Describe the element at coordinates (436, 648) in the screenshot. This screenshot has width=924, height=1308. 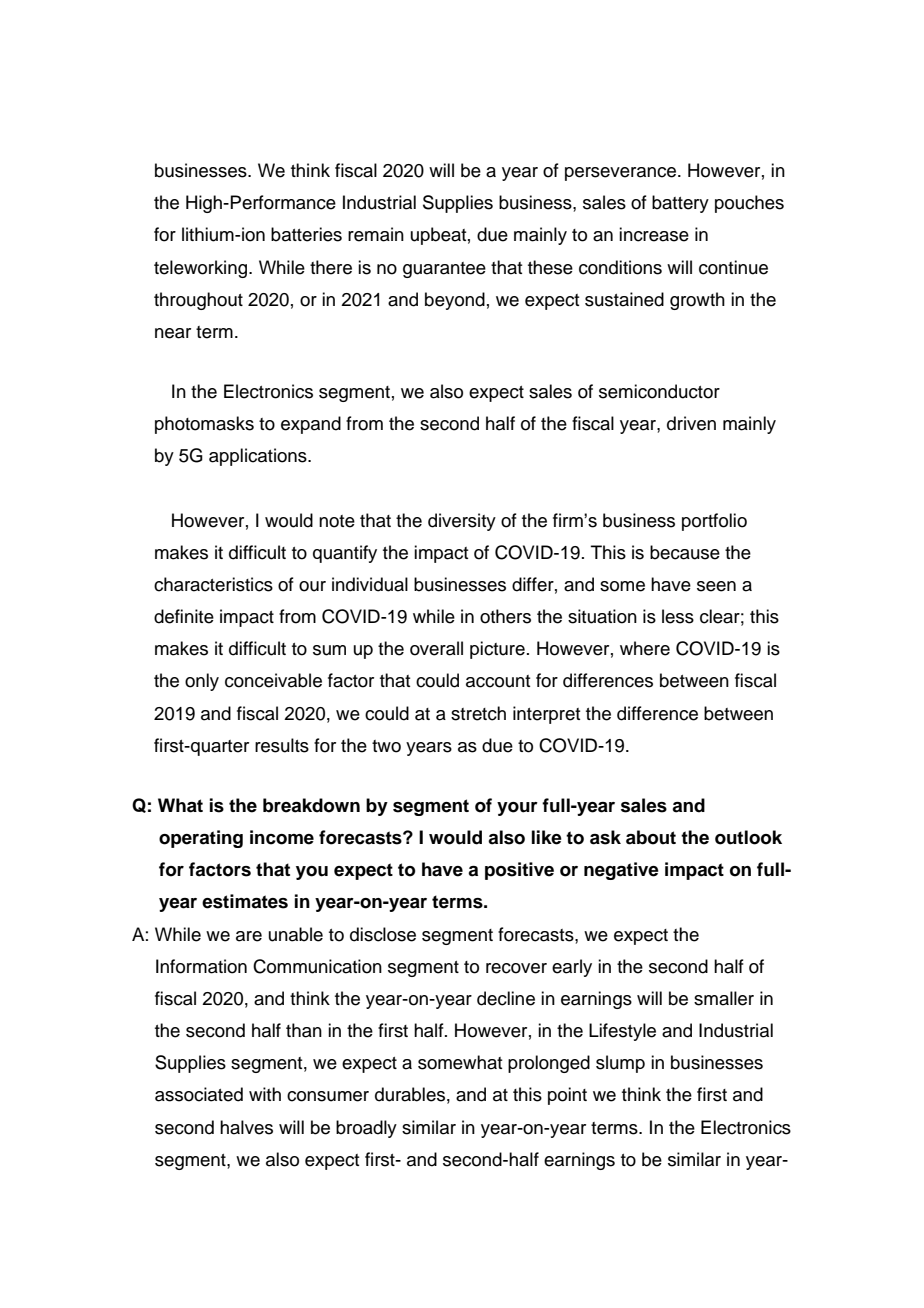
I see `overall` at that location.
